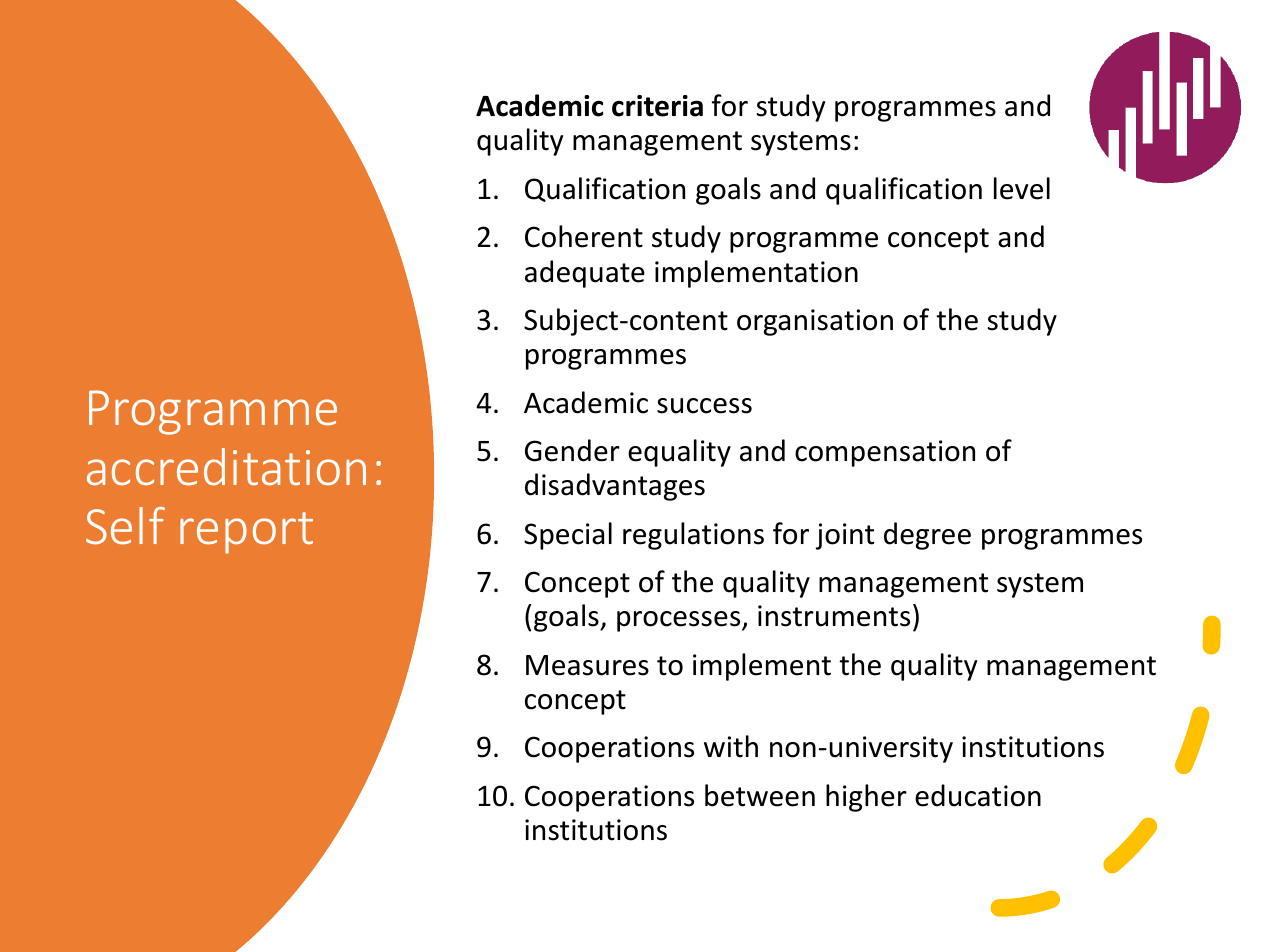  What do you see at coordinates (866, 798) in the screenshot?
I see `higher` at bounding box center [866, 798].
